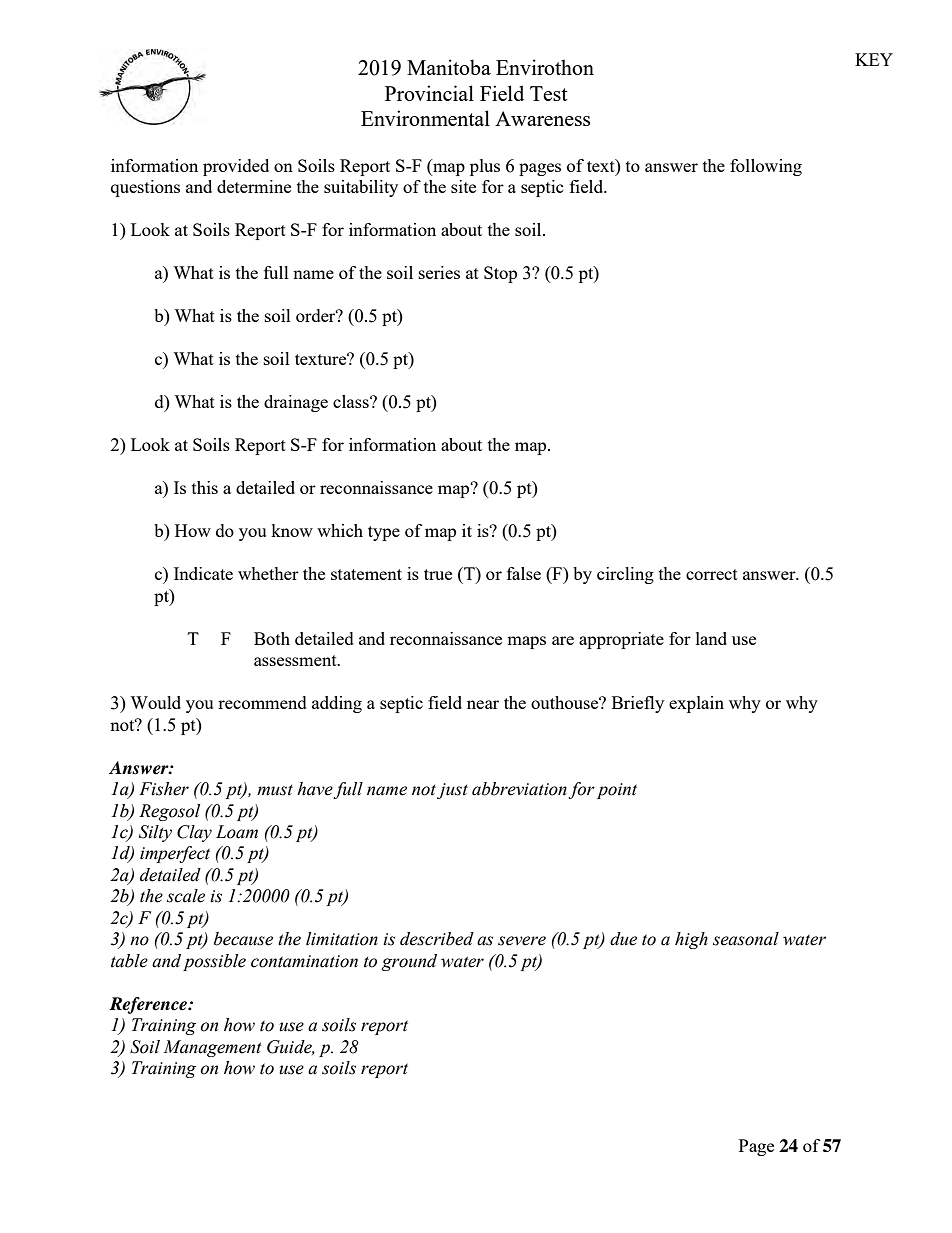 This image has width=952, height=1233. Describe the element at coordinates (296, 403) in the image. I see `drainage` at that location.
